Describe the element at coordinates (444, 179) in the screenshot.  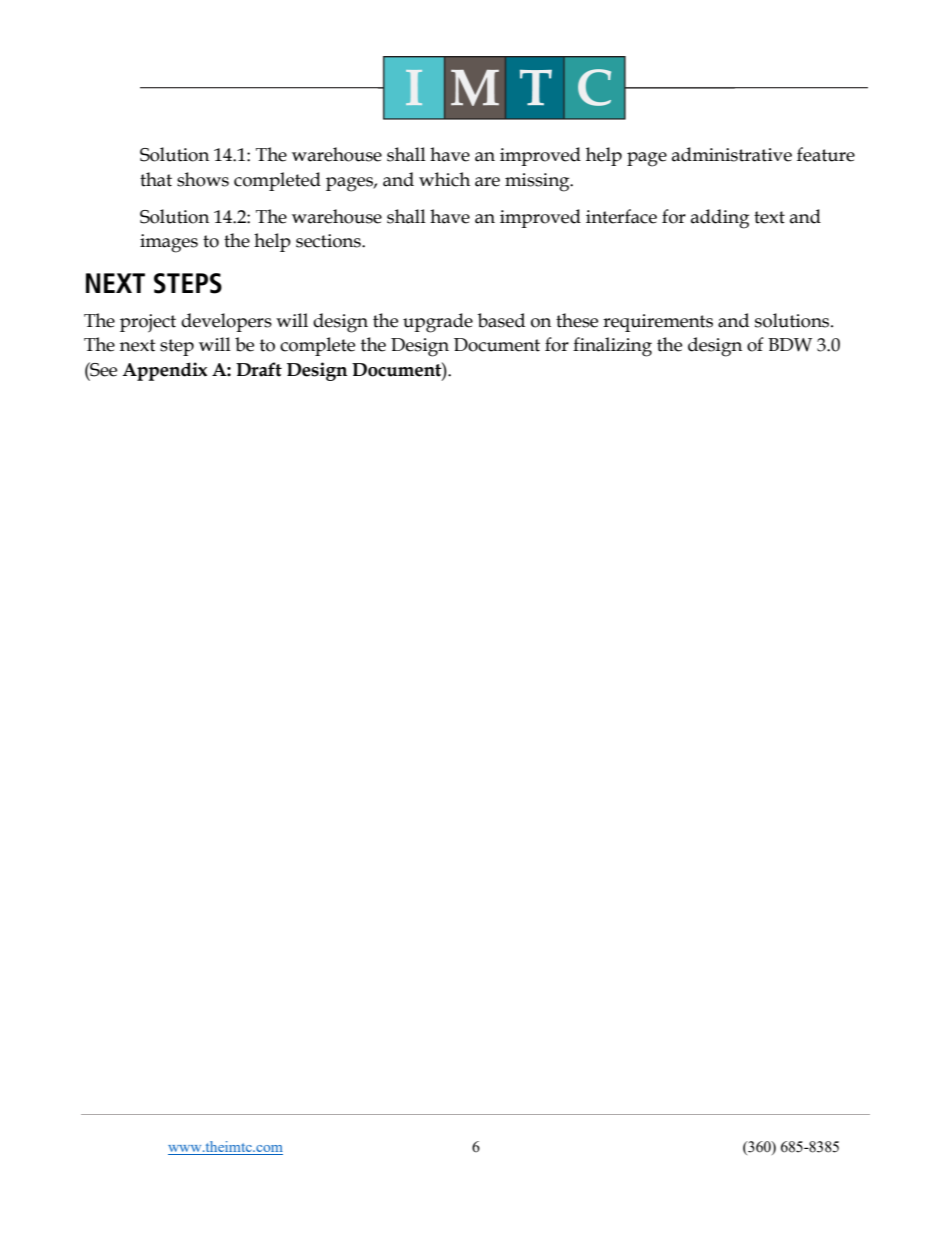
I see `which` at that location.
